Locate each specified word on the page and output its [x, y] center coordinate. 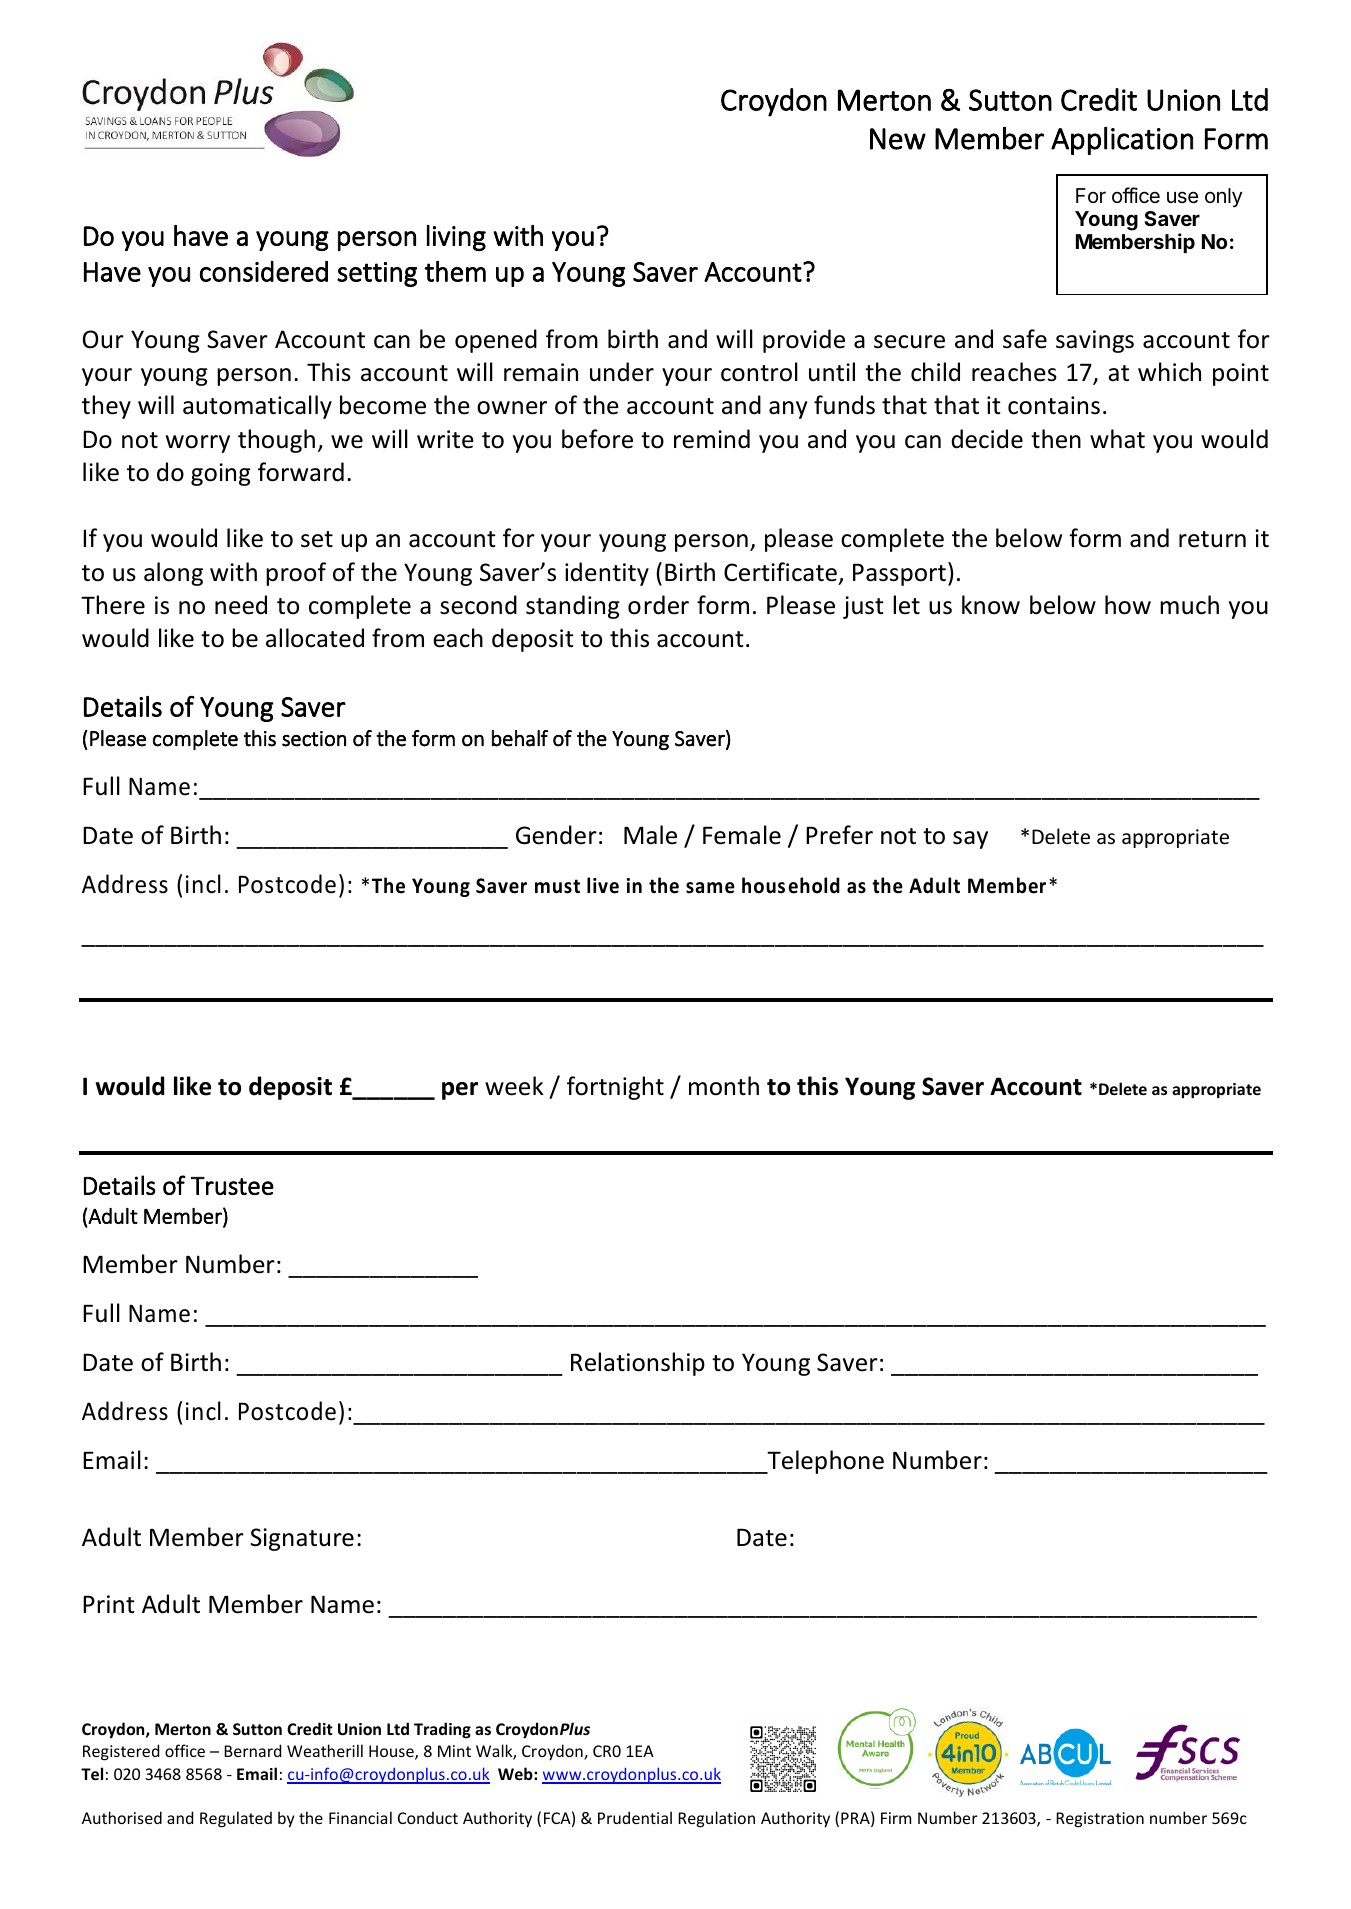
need [241, 605]
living [456, 238]
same [710, 888]
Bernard [252, 1750]
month [724, 1086]
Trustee [232, 1186]
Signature [302, 1539]
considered [264, 271]
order [658, 605]
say [970, 840]
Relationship [638, 1364]
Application [1122, 141]
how [1128, 605]
